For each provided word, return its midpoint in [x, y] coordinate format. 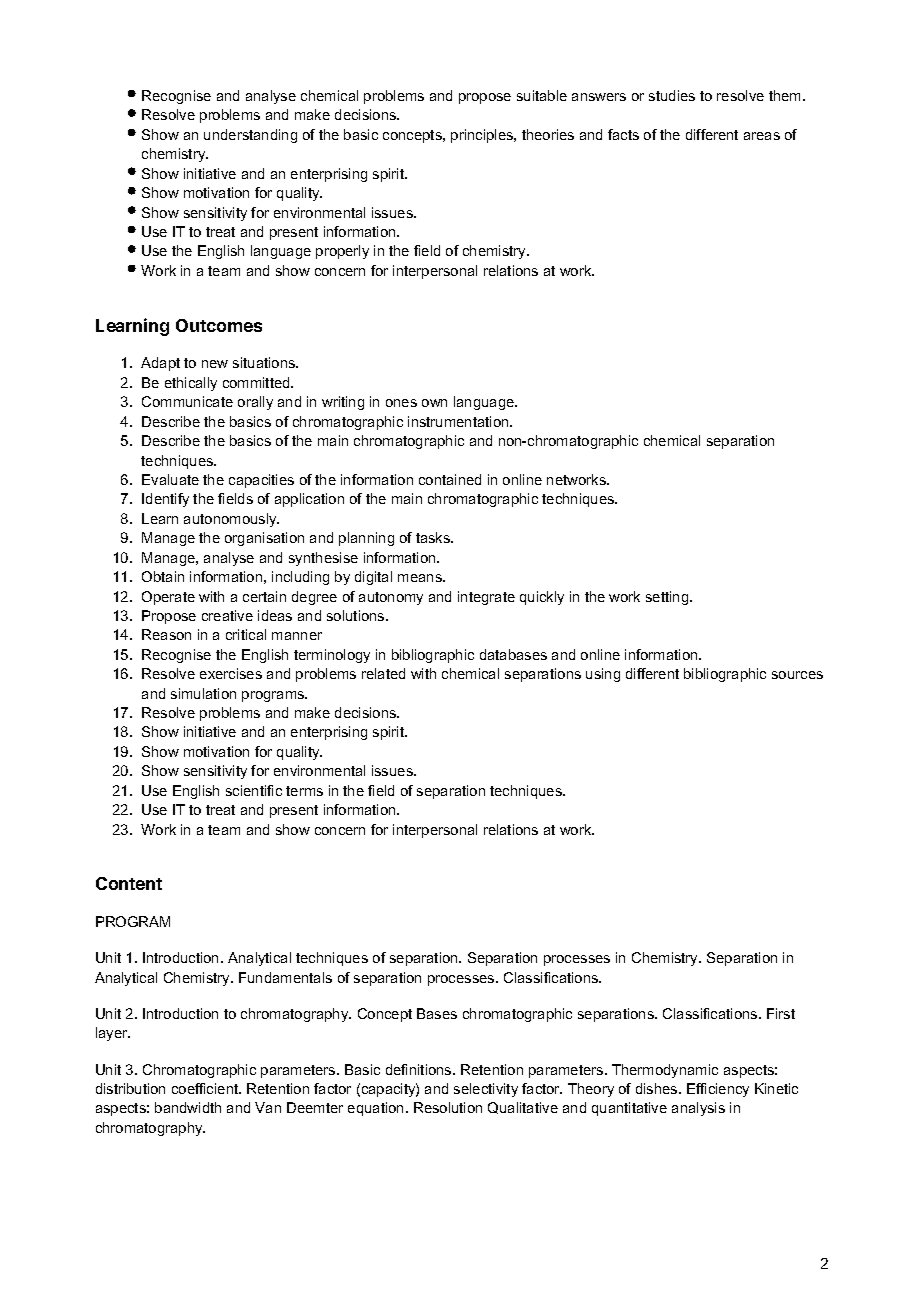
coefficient [206, 1088]
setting [668, 598]
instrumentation [459, 421]
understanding [250, 136]
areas [762, 136]
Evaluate [170, 479]
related [383, 673]
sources [797, 675]
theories [548, 134]
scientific [254, 790]
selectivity [486, 1090]
